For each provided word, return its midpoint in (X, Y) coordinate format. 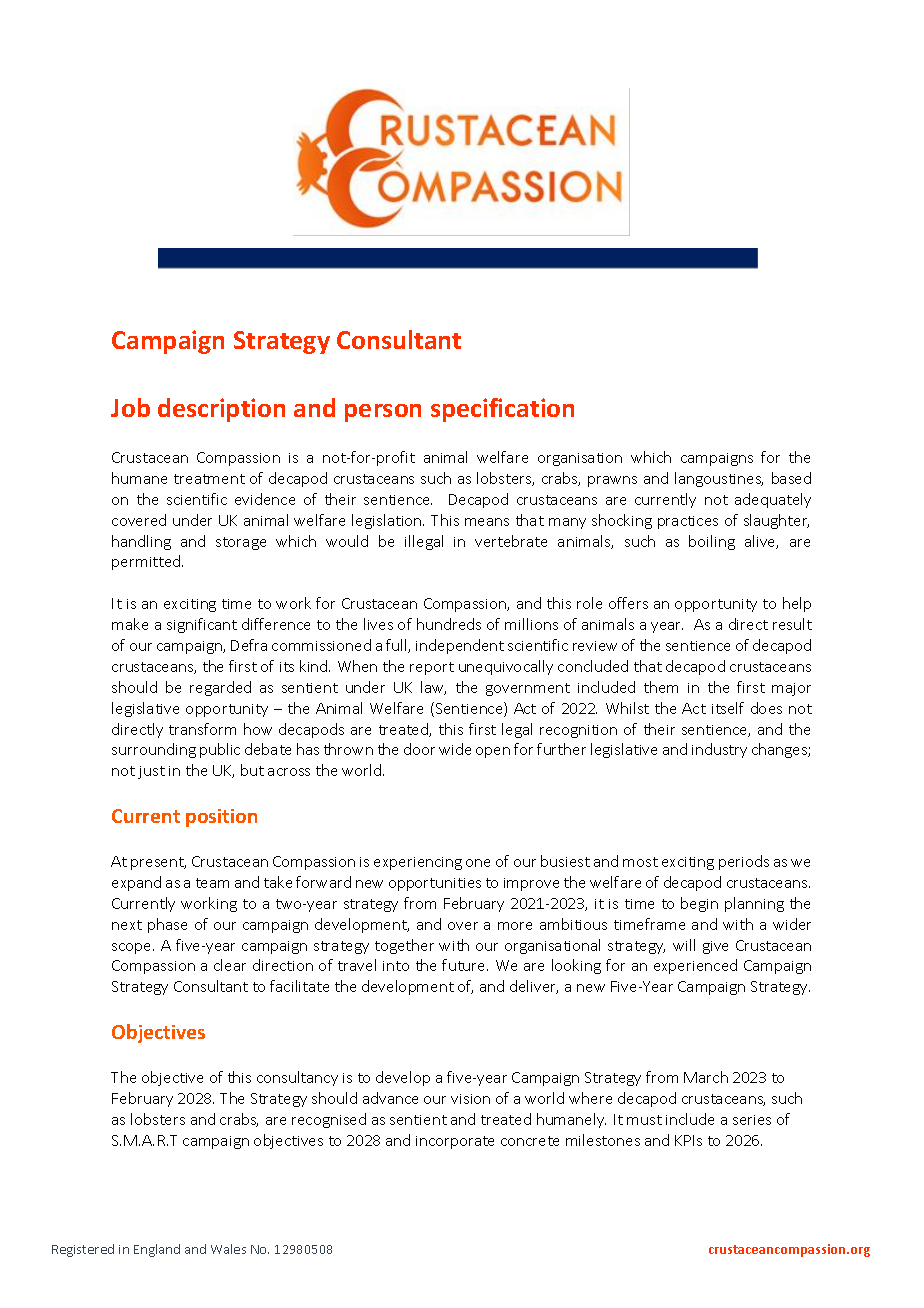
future (465, 965)
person (383, 413)
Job (130, 407)
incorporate (455, 1142)
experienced (695, 966)
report (432, 668)
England (157, 1250)
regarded (220, 688)
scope (133, 948)
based (791, 478)
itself (728, 708)
